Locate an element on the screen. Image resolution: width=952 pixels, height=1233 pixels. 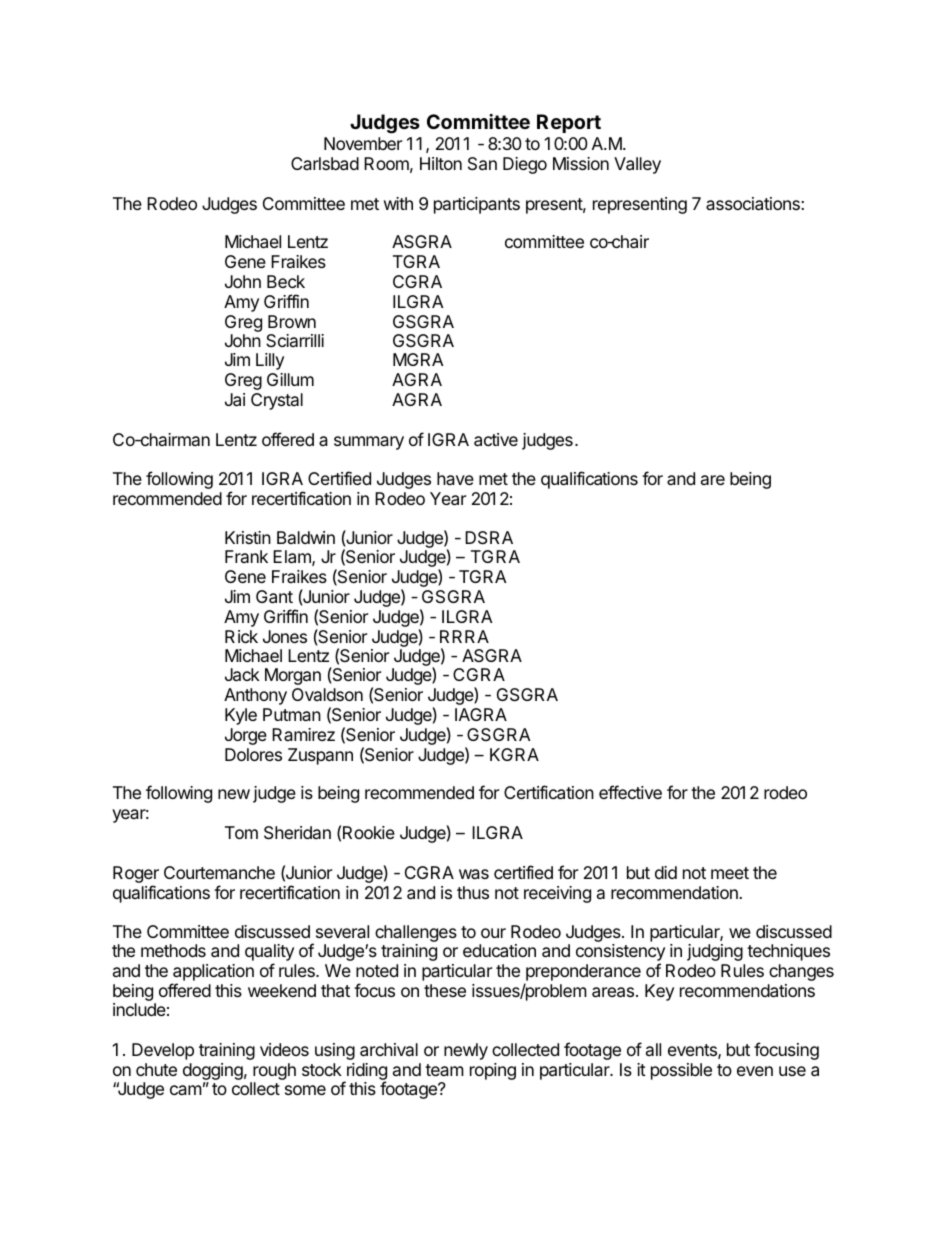
Rookie is located at coordinates (369, 832).
